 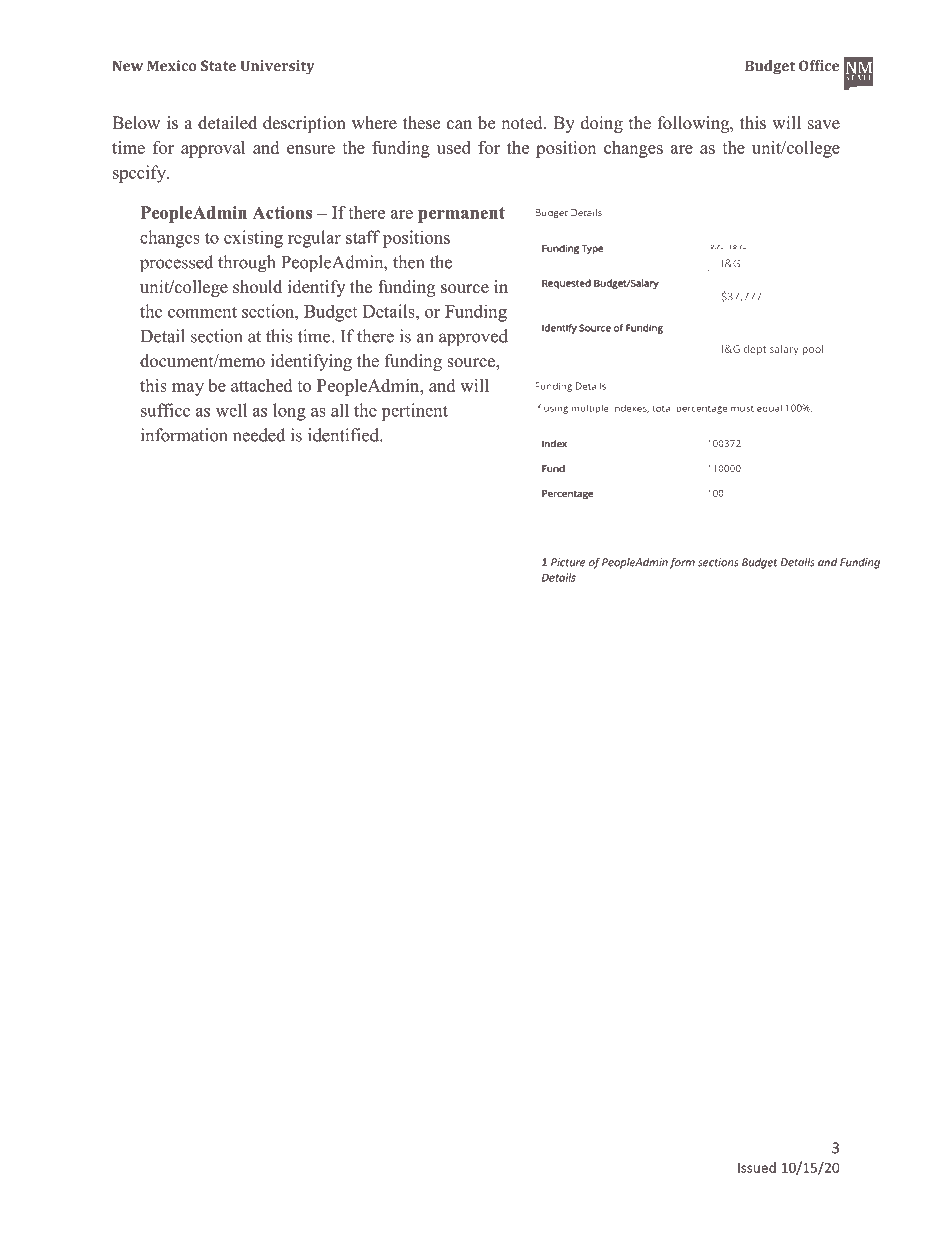 What do you see at coordinates (259, 435) in the image?
I see `needed` at bounding box center [259, 435].
